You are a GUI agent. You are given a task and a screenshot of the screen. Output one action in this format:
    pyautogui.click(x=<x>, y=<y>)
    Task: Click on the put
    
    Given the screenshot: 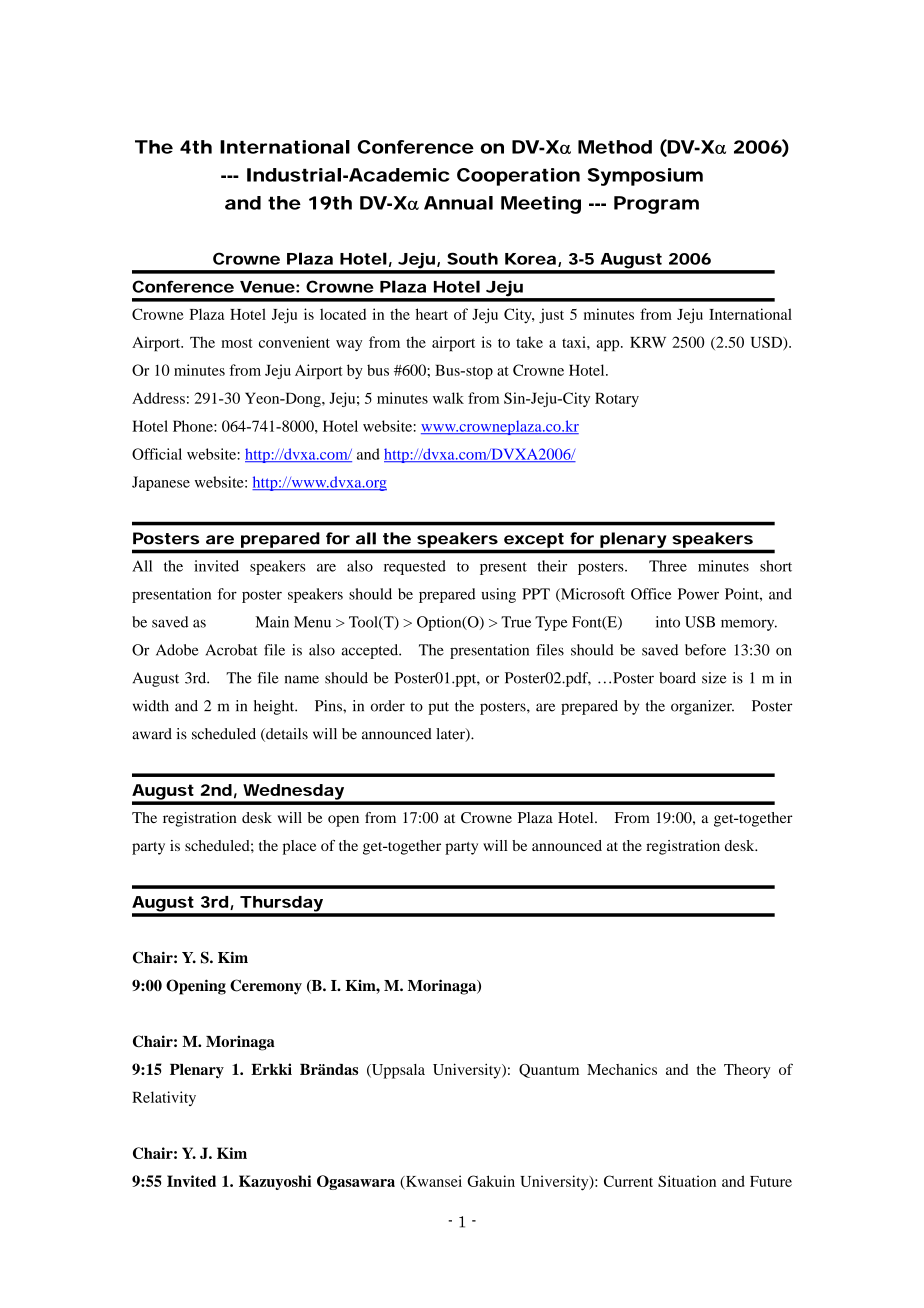 What is the action you would take?
    pyautogui.click(x=438, y=708)
